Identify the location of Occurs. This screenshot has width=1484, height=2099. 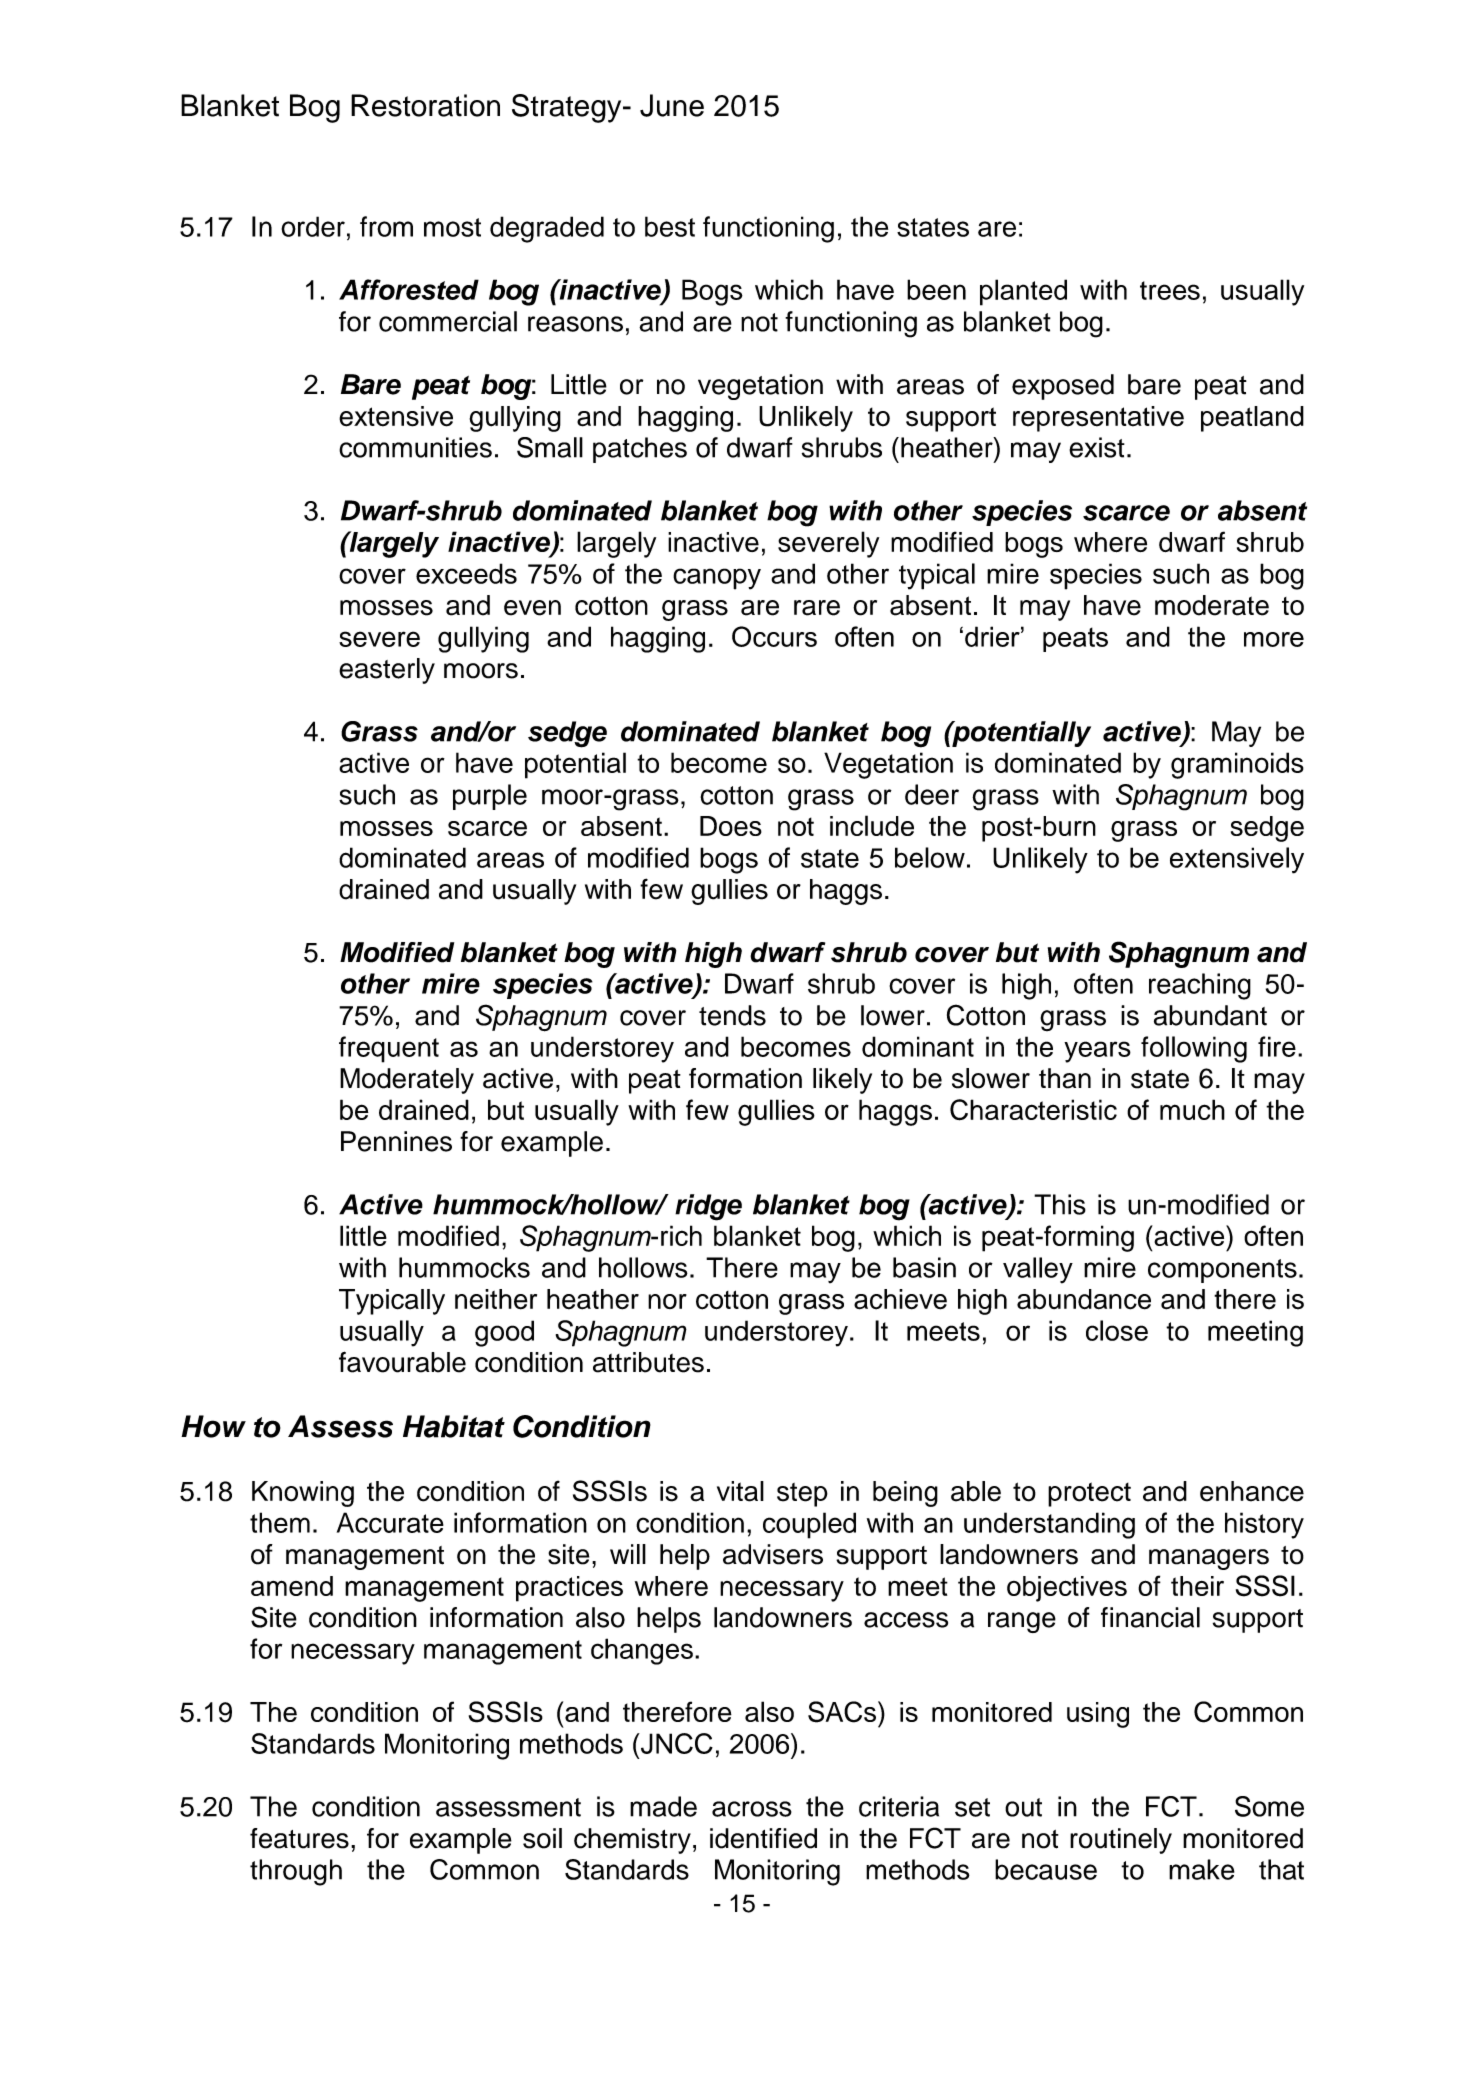
(774, 636).
